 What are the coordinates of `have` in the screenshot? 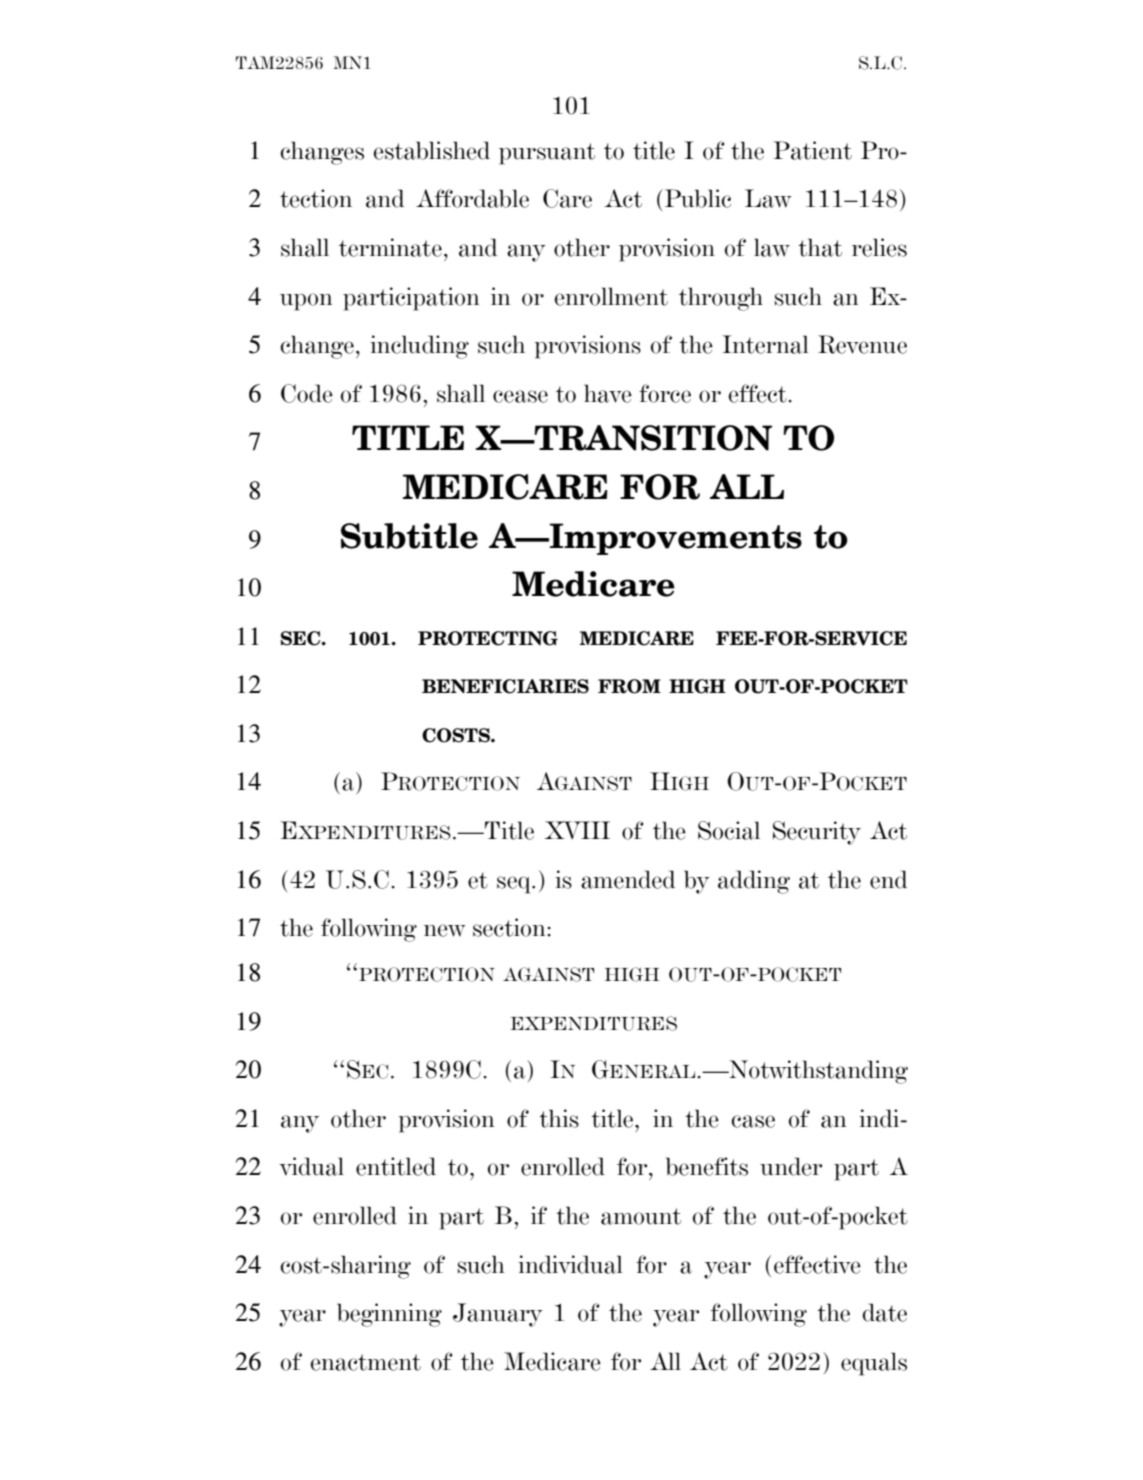 It's located at (608, 393).
